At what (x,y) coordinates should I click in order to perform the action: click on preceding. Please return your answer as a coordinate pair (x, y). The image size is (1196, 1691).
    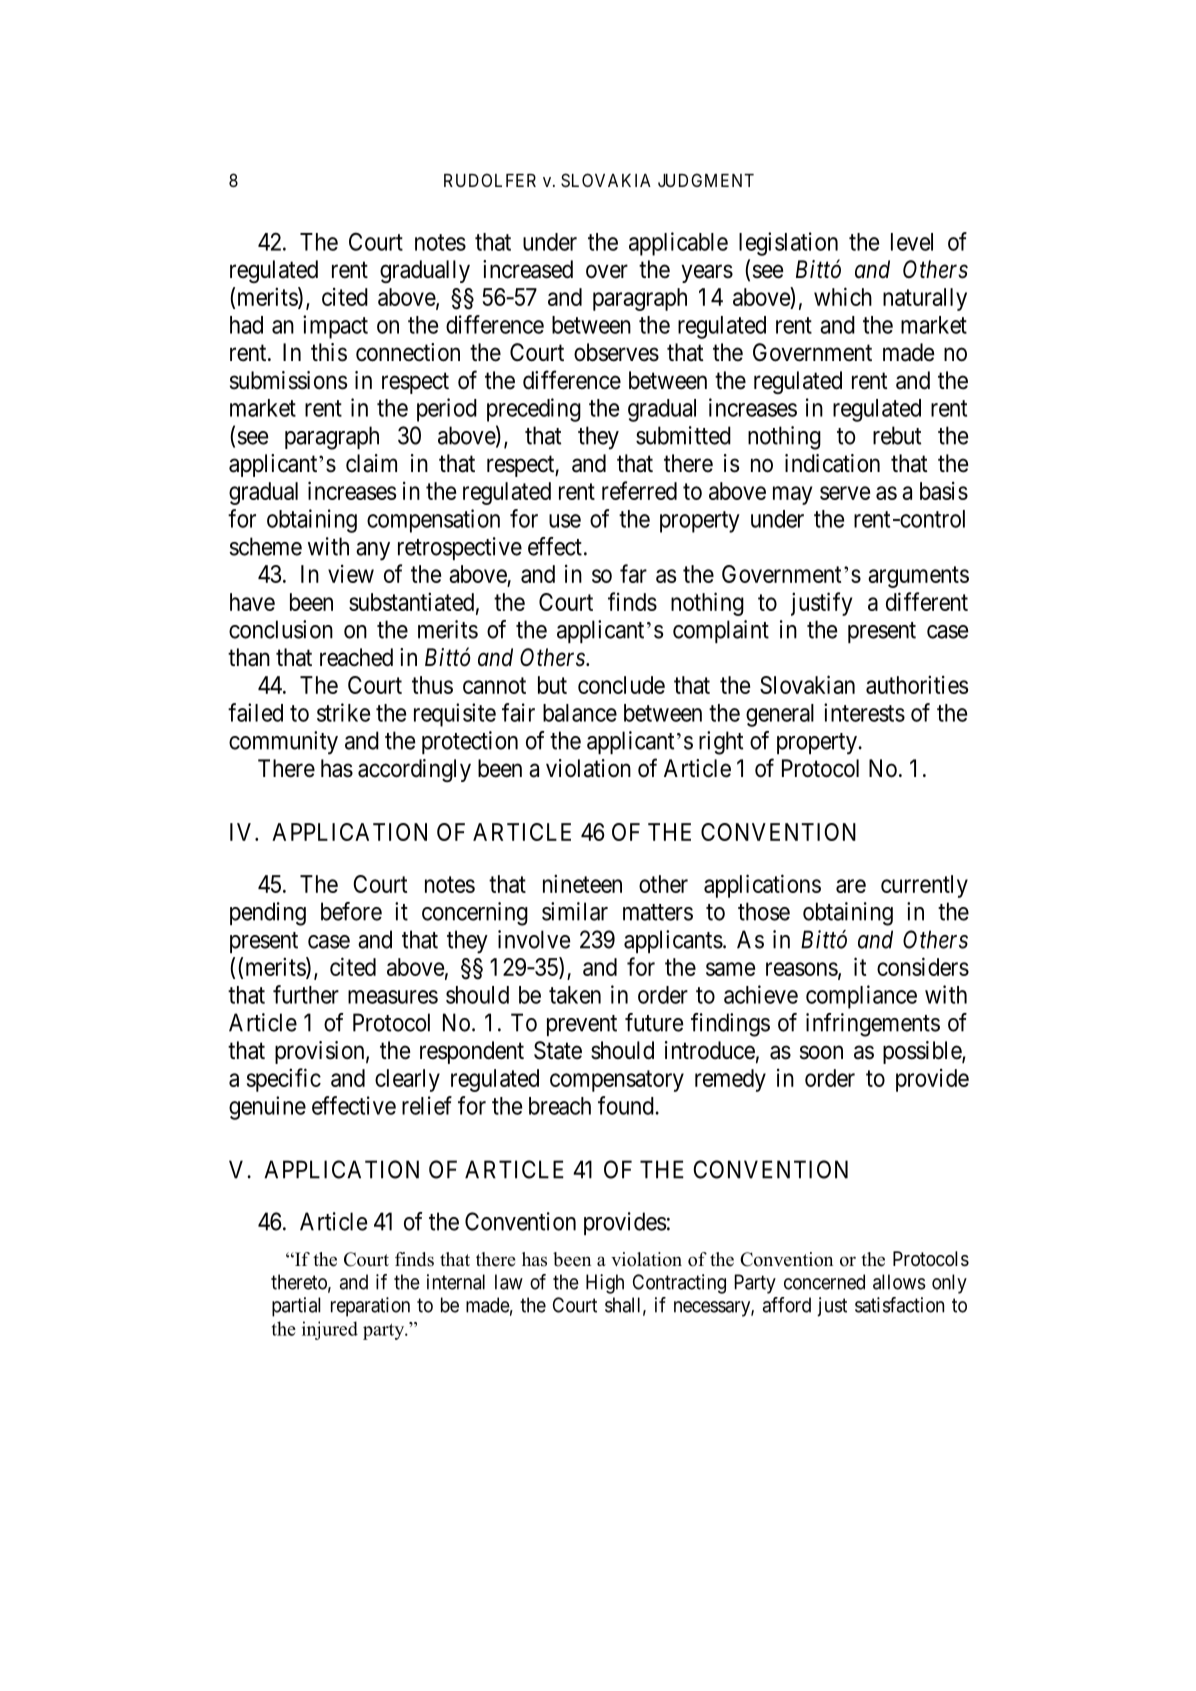
    Looking at the image, I should click on (534, 410).
